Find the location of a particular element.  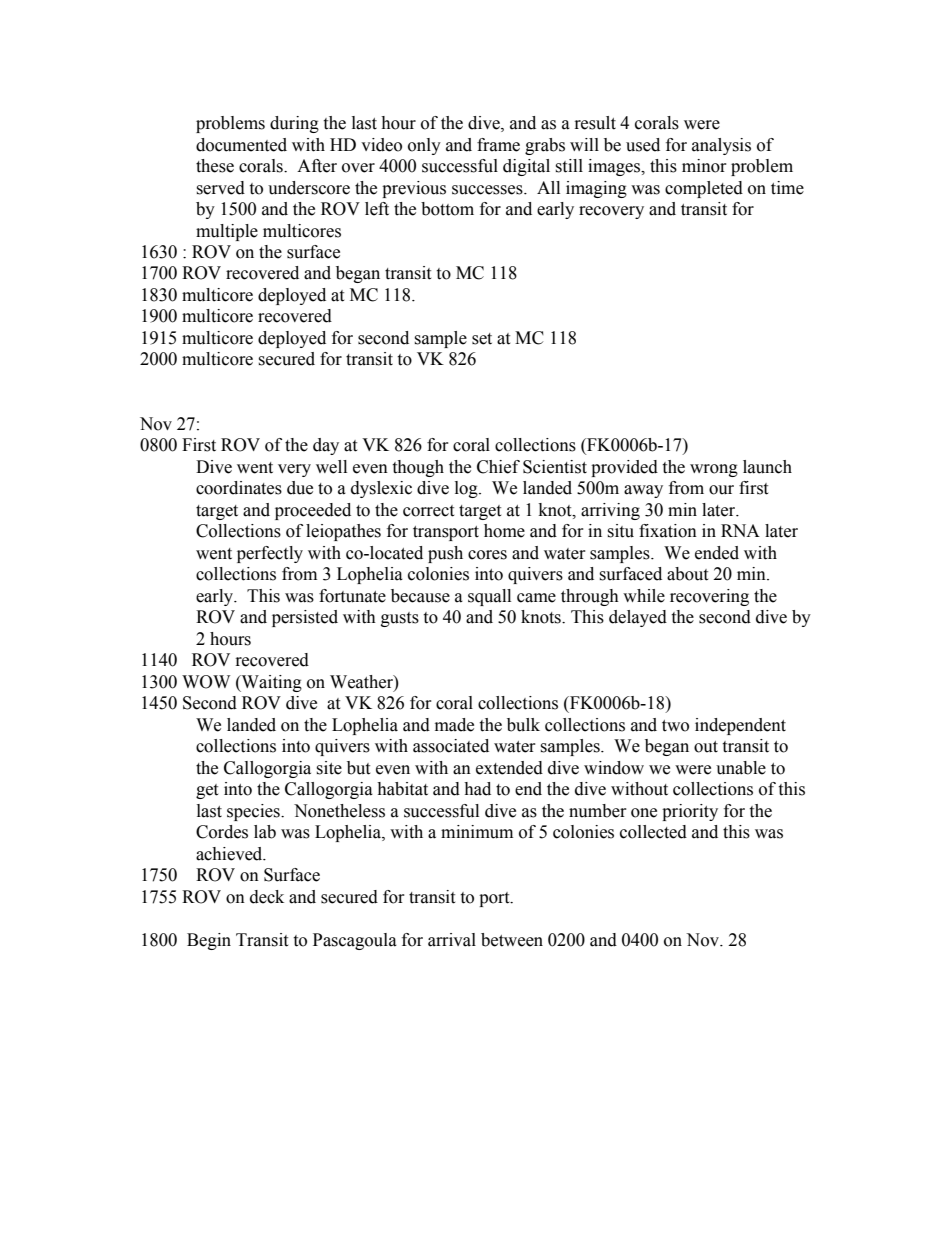

analysis is located at coordinates (721, 146).
